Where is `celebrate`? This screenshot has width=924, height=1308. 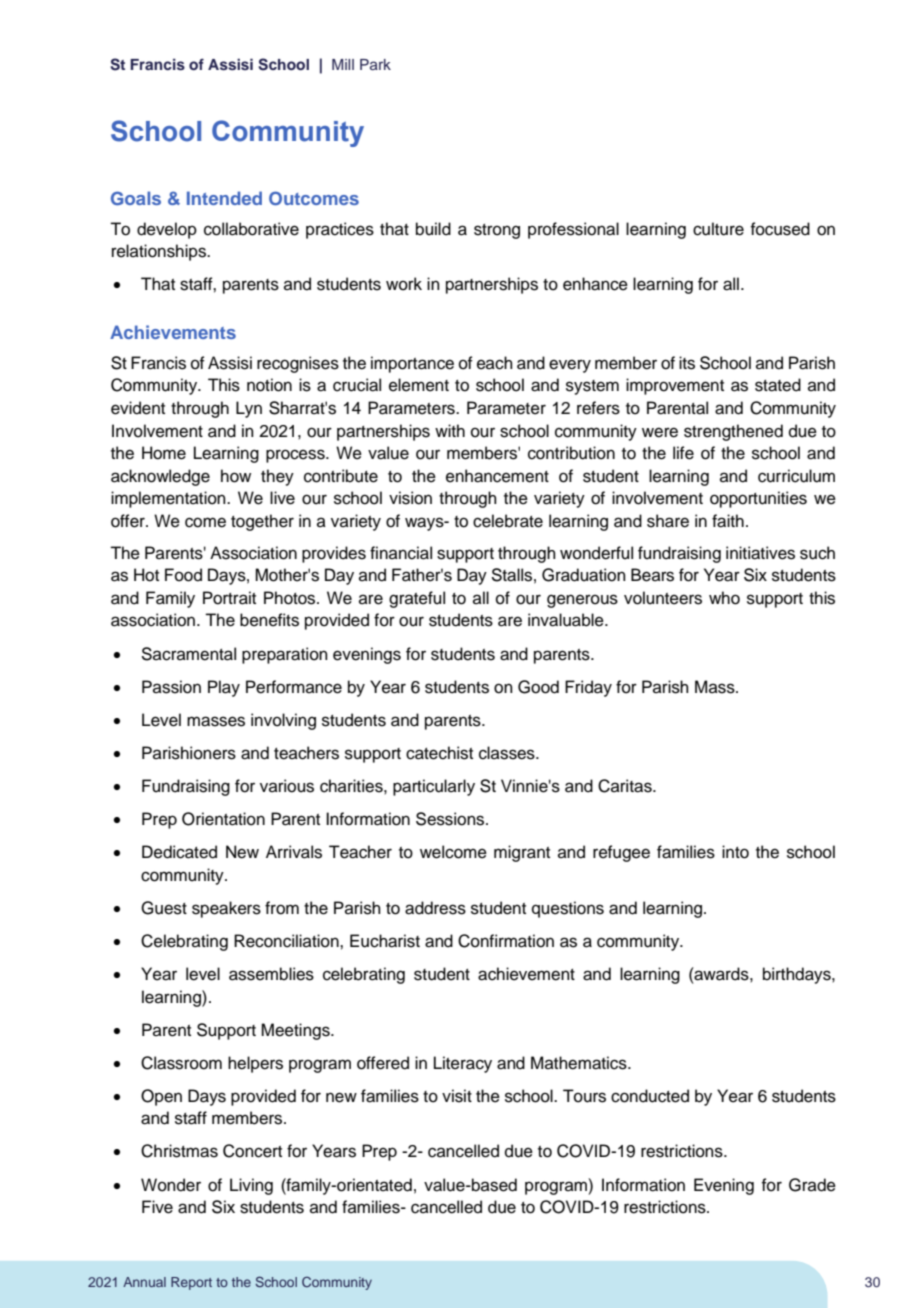
celebrate is located at coordinates (508, 521).
